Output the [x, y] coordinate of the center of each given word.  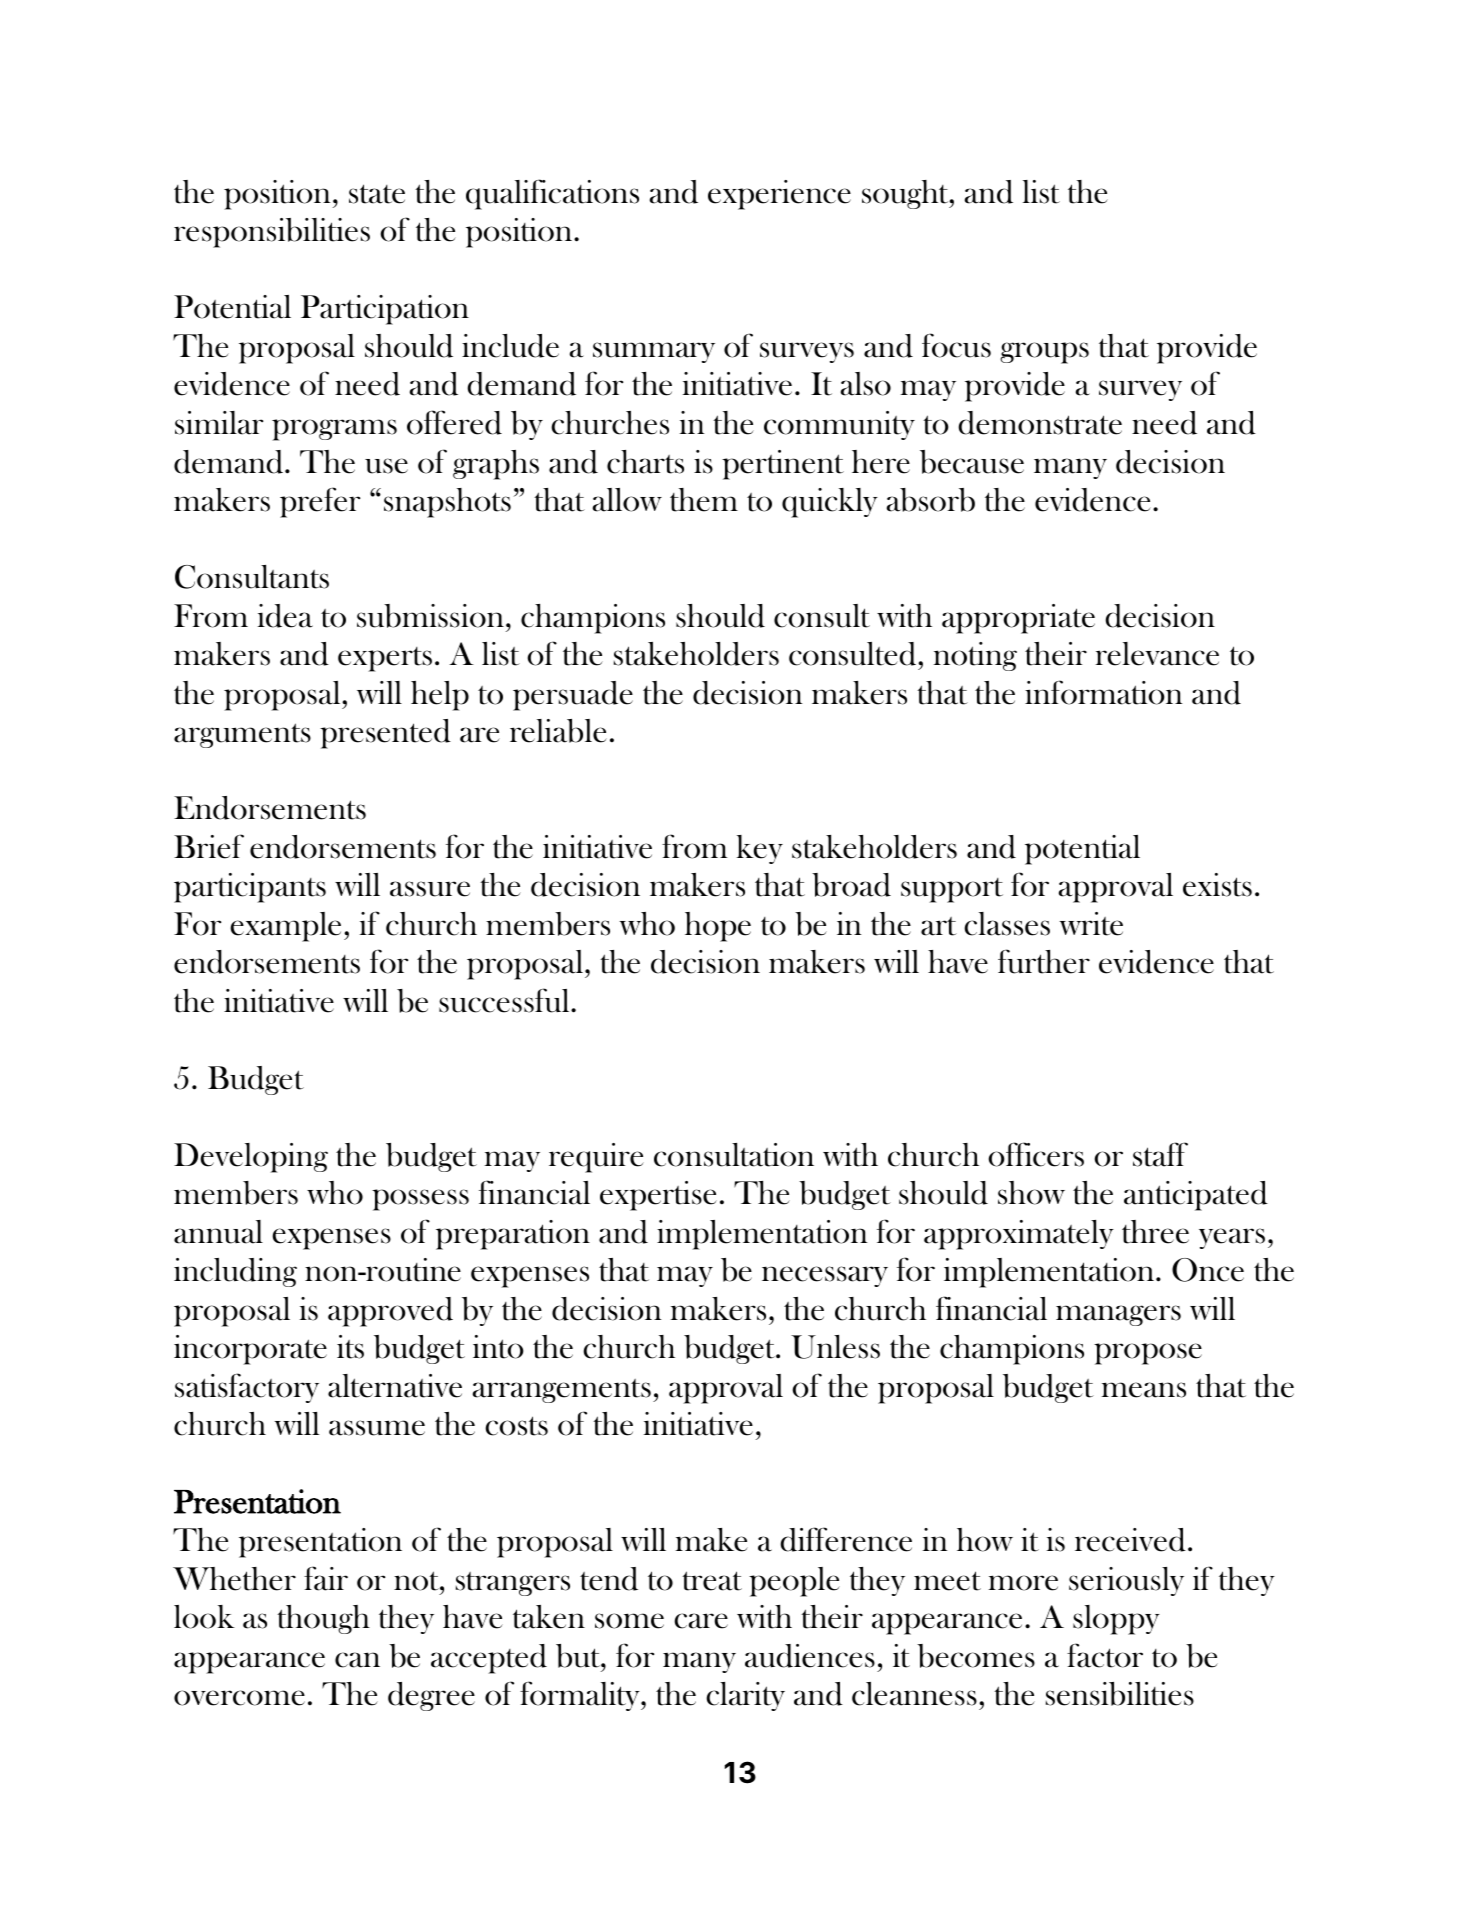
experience [779, 195]
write [1091, 924]
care [701, 1621]
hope [718, 927]
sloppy [1116, 1620]
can [357, 1660]
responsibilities [272, 233]
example [285, 927]
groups [1044, 353]
